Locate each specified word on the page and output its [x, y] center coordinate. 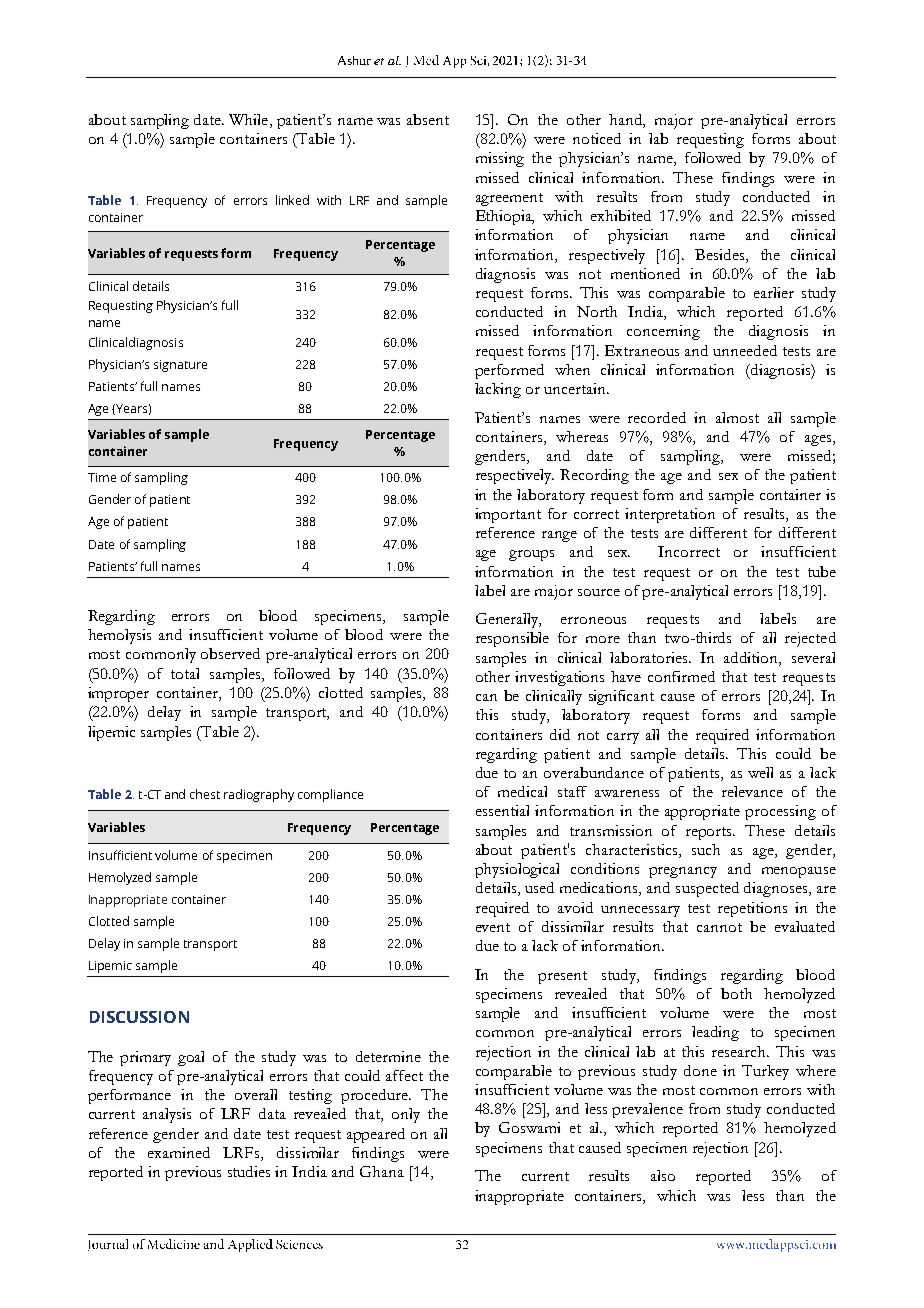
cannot [719, 927]
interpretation [670, 515]
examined [179, 1152]
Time [102, 477]
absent [428, 119]
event [493, 927]
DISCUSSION [139, 1017]
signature [180, 366]
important [508, 515]
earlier [774, 292]
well [760, 772]
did [560, 734]
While [250, 121]
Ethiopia [505, 217]
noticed [597, 138]
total [185, 673]
